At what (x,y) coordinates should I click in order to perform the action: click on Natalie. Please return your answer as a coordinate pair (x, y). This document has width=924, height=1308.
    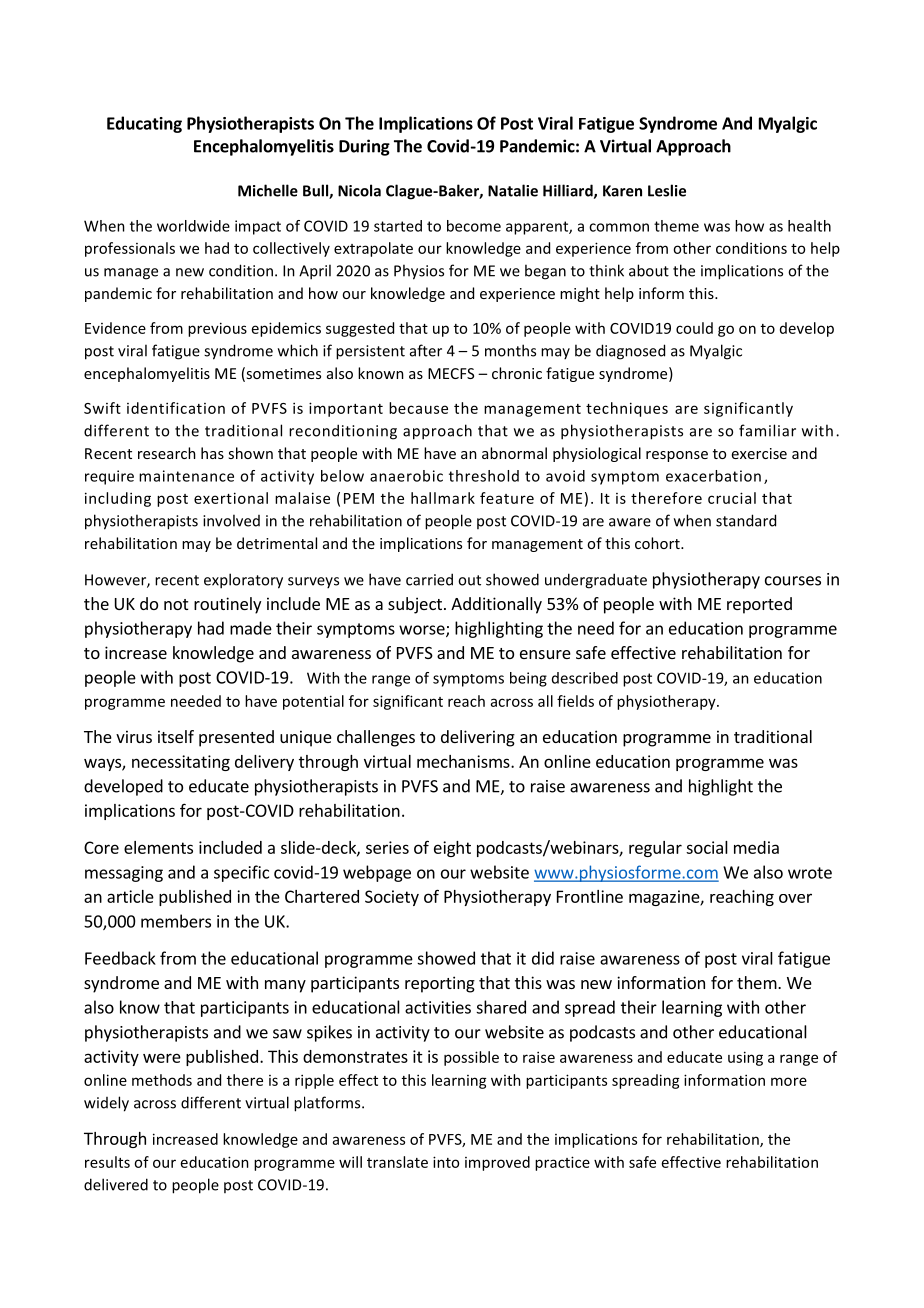
    Looking at the image, I should click on (513, 190).
